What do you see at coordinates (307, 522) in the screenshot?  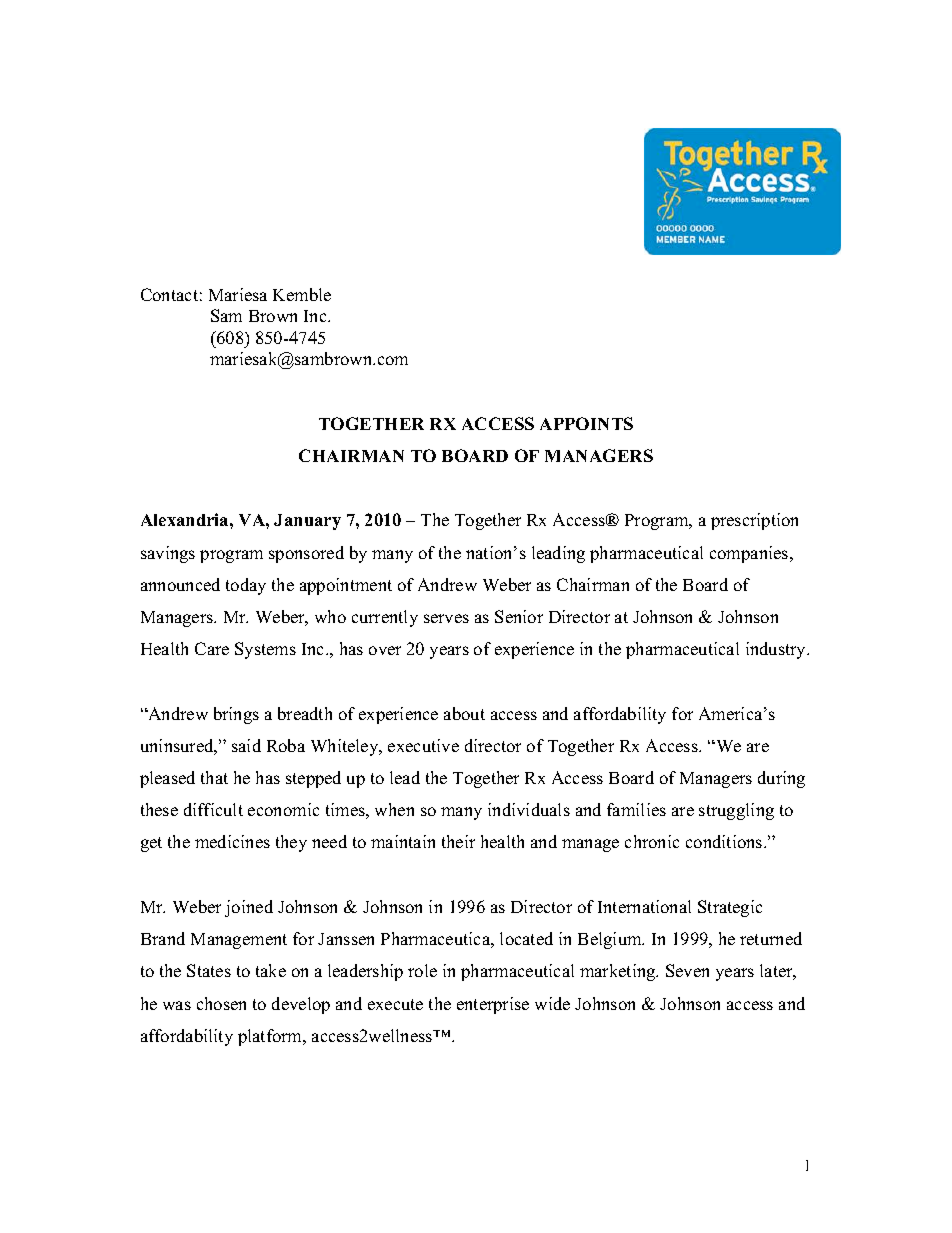 I see `January` at bounding box center [307, 522].
